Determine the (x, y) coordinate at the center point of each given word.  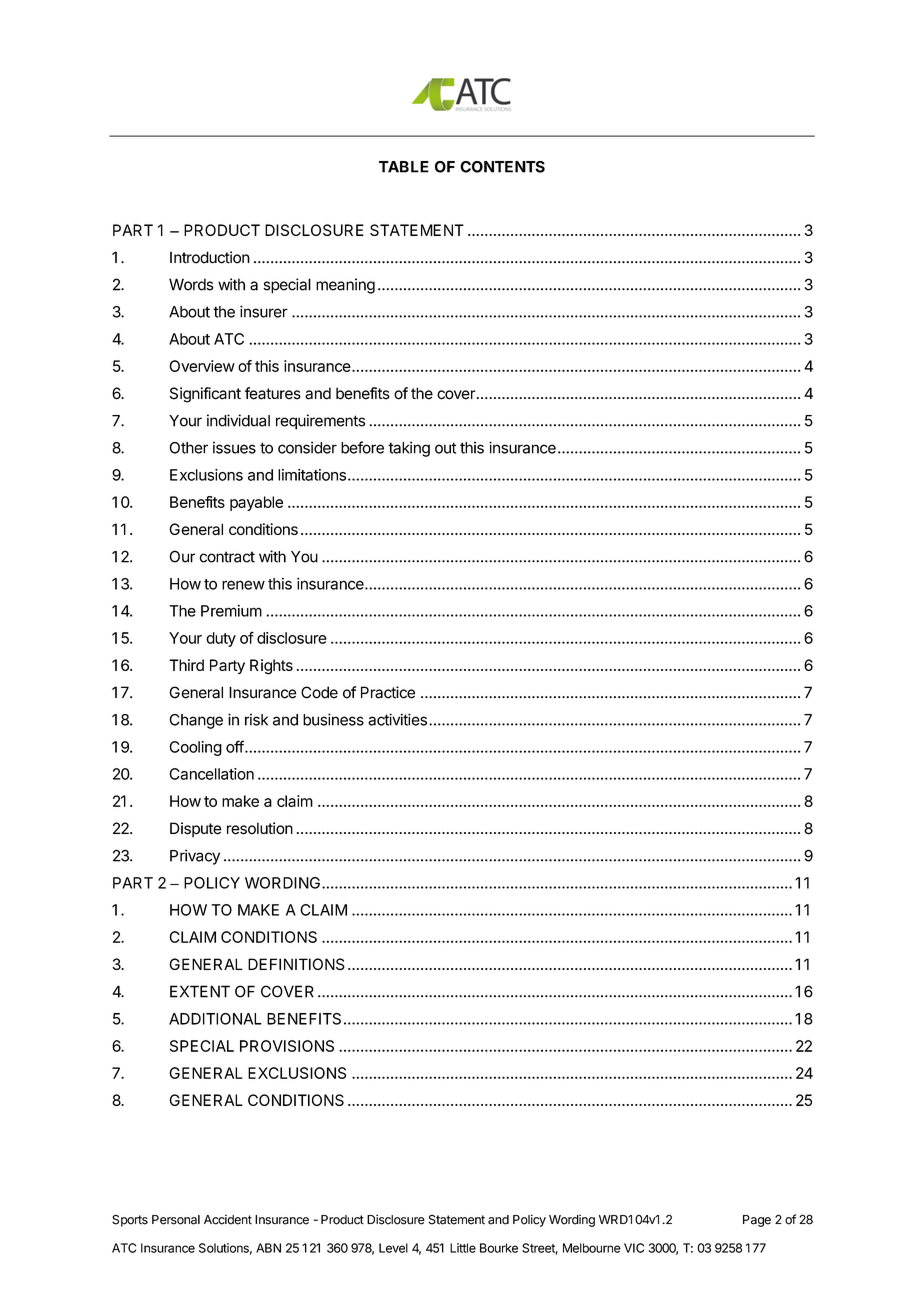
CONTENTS (502, 167)
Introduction (210, 257)
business (333, 719)
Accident (228, 1219)
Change (196, 721)
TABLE (404, 167)
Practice (388, 692)
